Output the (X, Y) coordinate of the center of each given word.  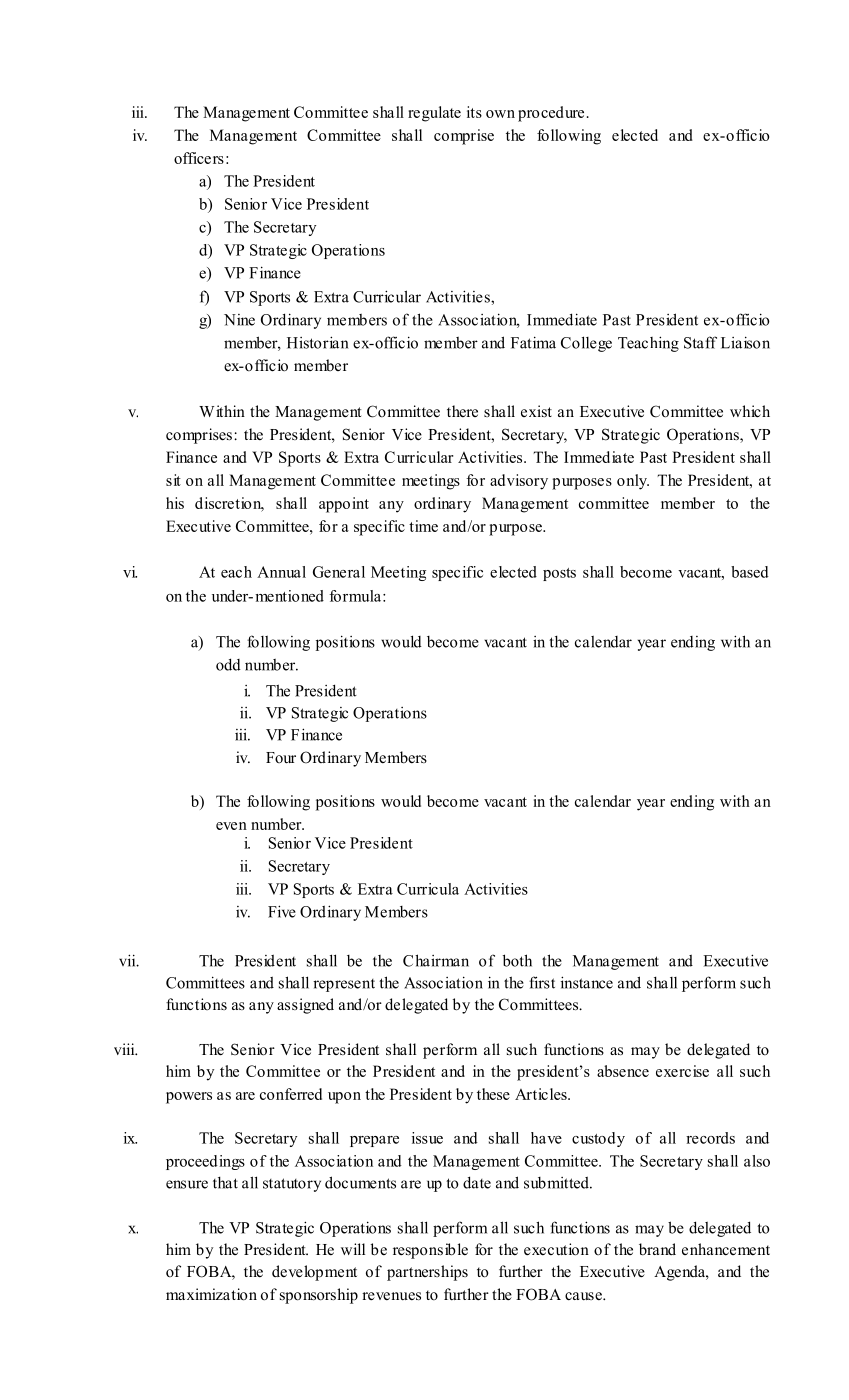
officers (199, 158)
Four (281, 758)
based (750, 572)
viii (125, 1049)
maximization (211, 1294)
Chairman (436, 960)
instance (587, 982)
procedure (551, 114)
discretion (229, 504)
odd (228, 664)
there (462, 411)
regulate (434, 114)
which (750, 411)
